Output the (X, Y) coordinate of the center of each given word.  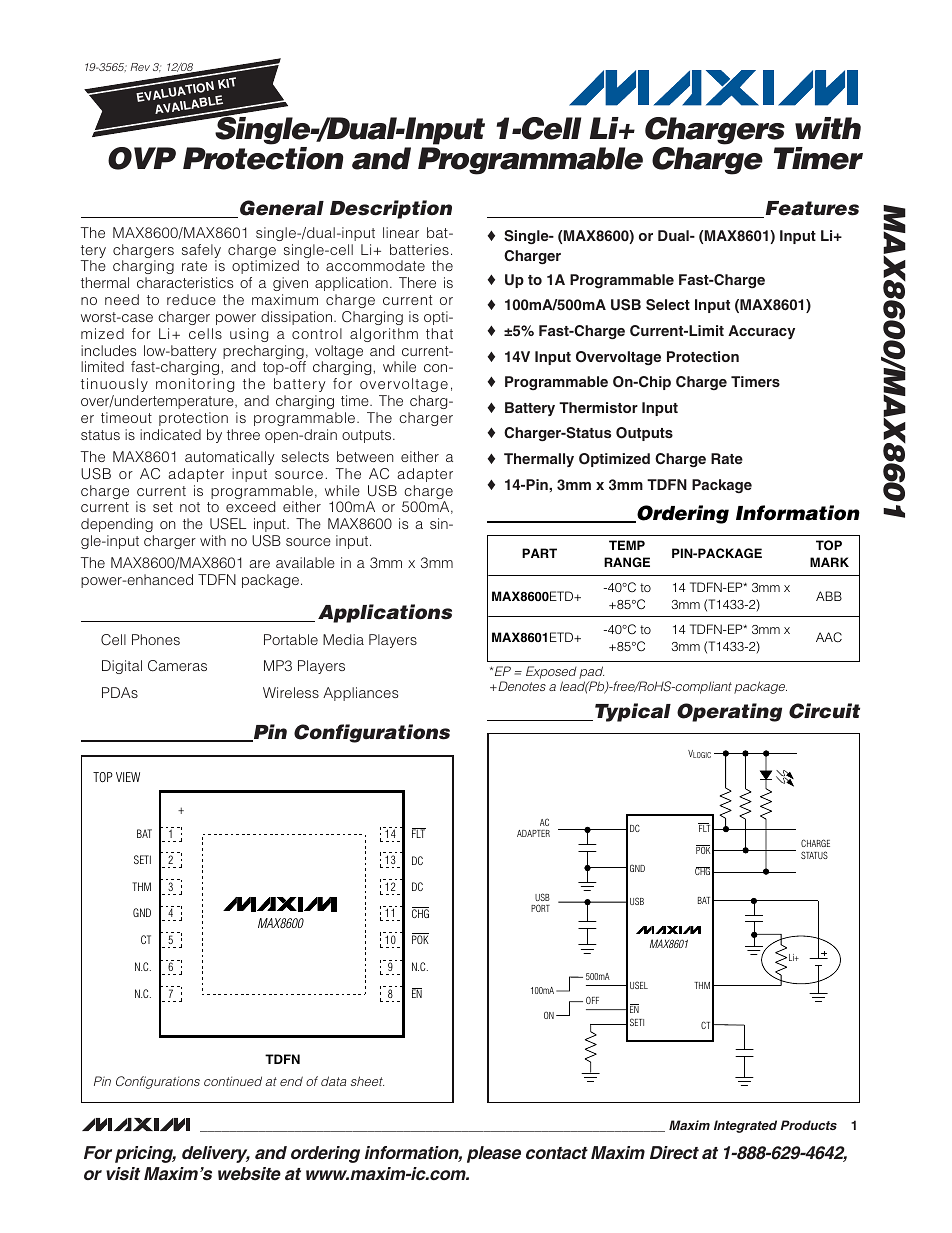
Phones (156, 639)
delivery (216, 1154)
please (494, 1154)
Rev (140, 67)
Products (809, 1125)
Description (391, 209)
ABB (829, 596)
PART (539, 553)
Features (811, 209)
